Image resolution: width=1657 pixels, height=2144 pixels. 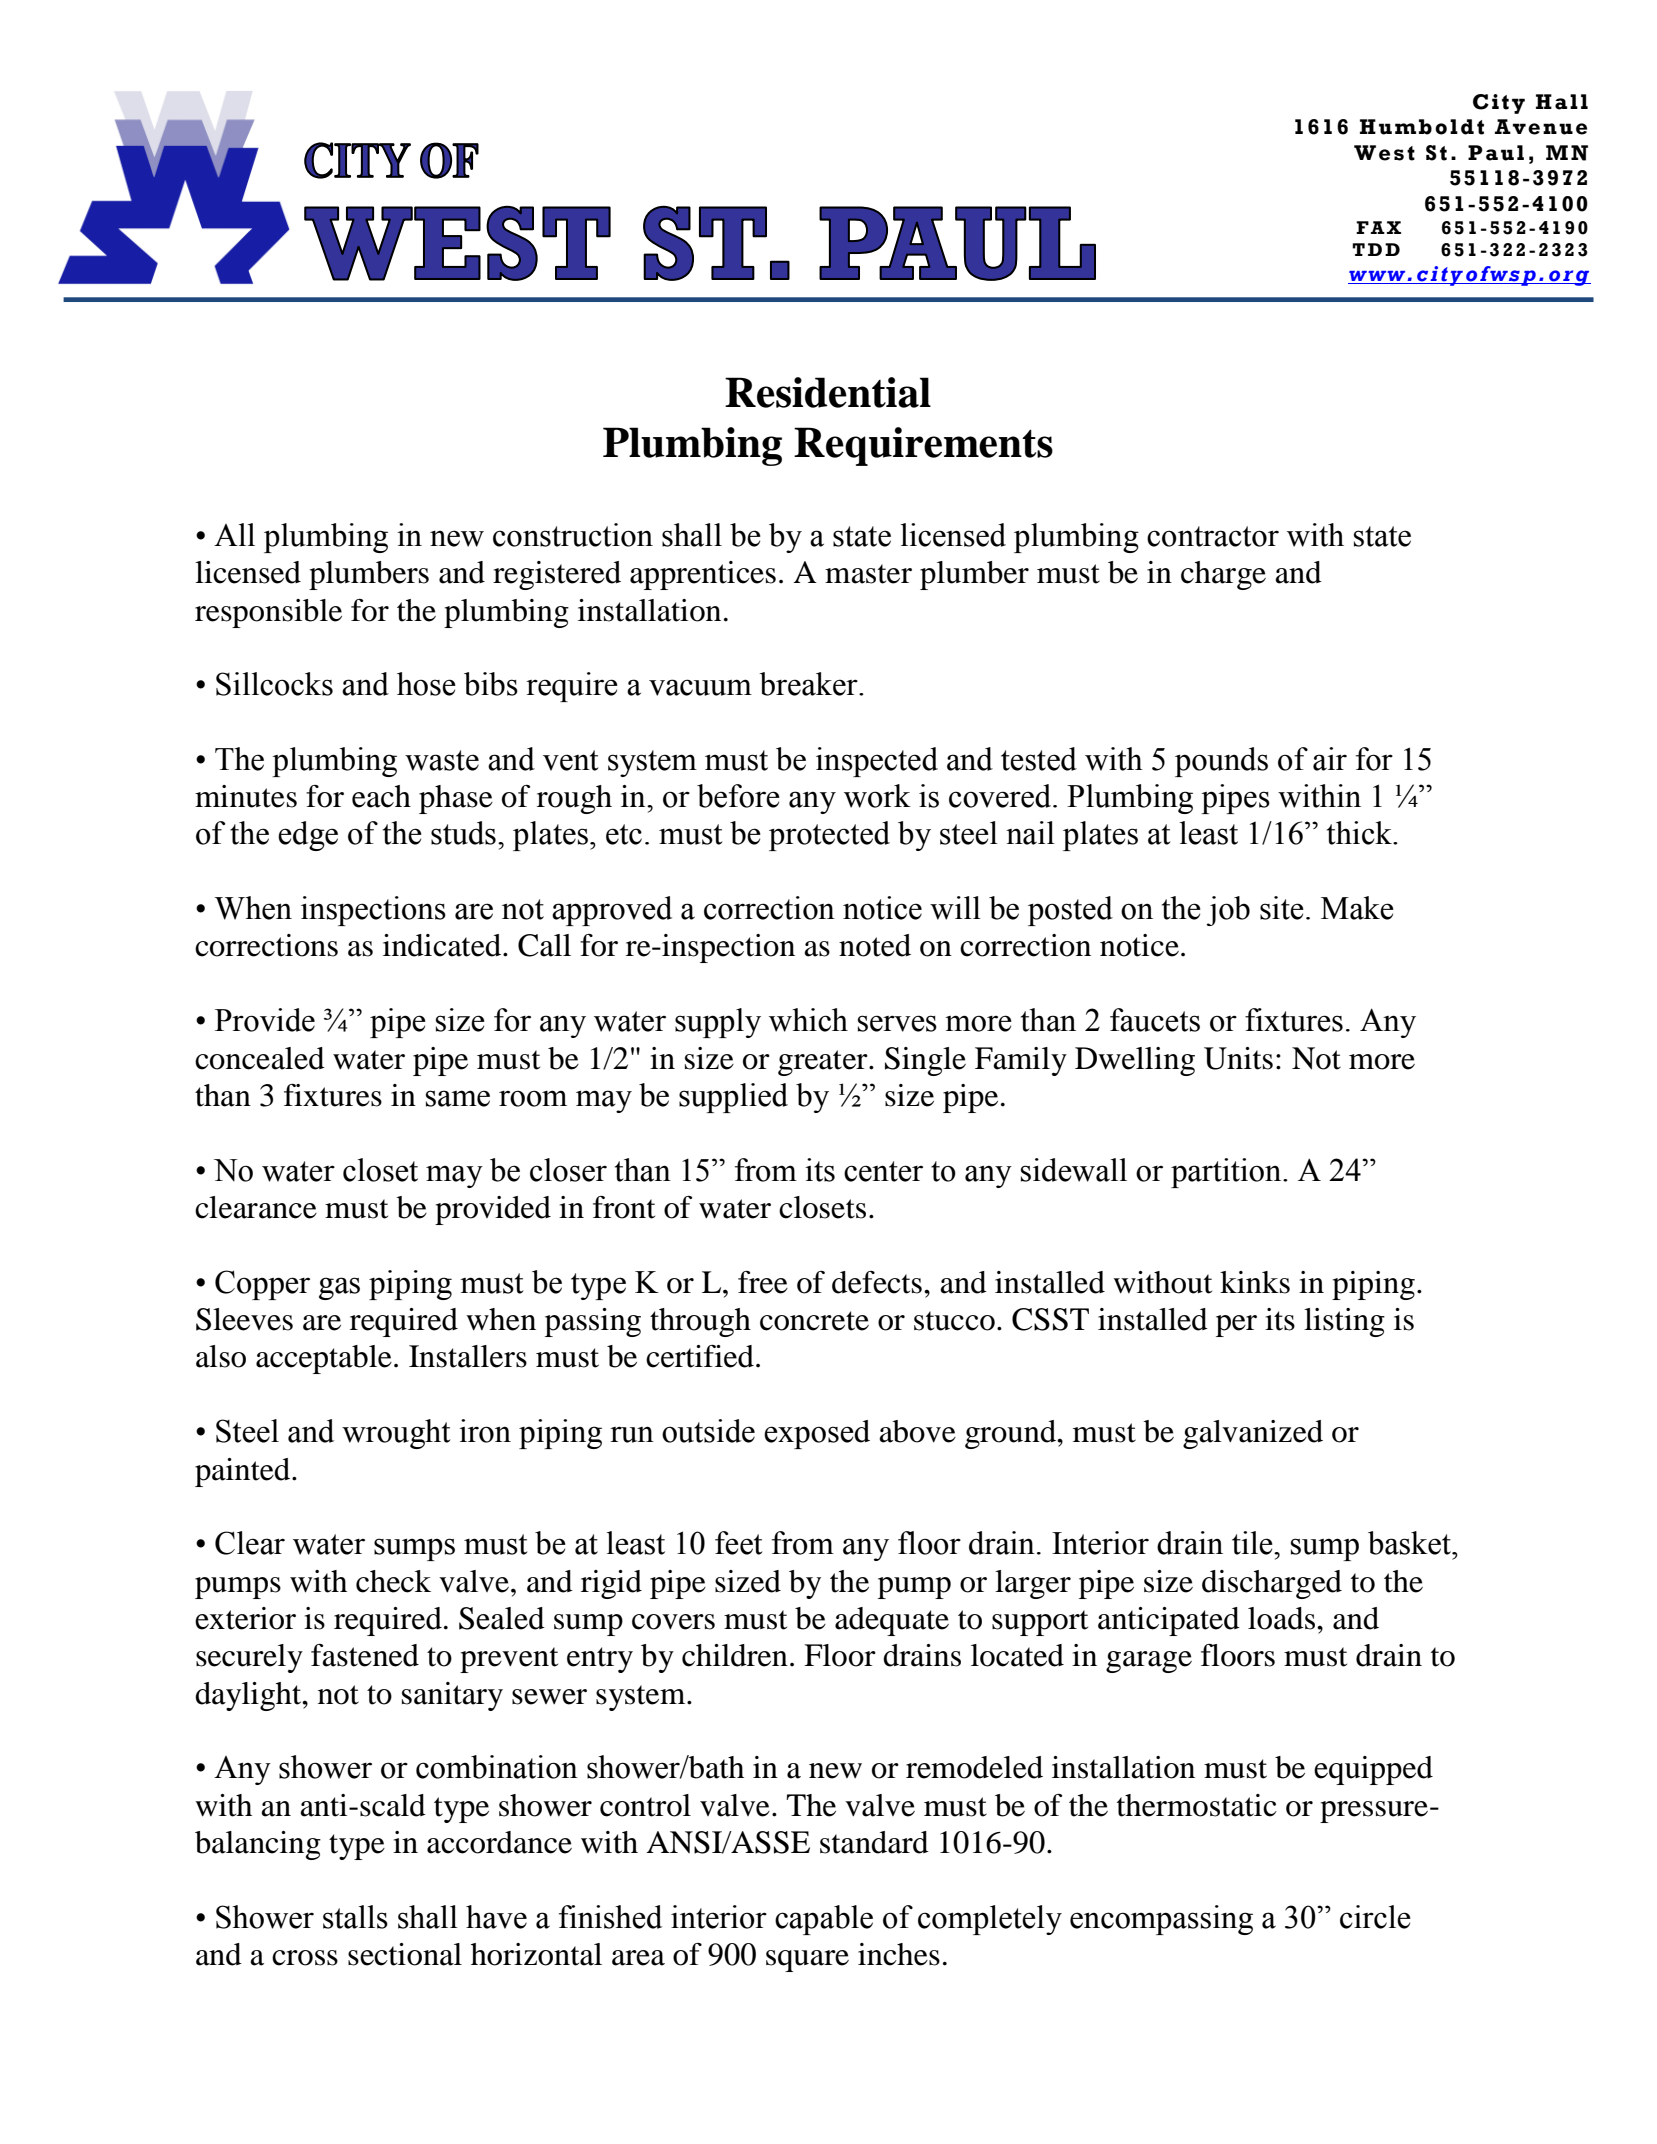 What do you see at coordinates (573, 535) in the page?
I see `construction` at bounding box center [573, 535].
